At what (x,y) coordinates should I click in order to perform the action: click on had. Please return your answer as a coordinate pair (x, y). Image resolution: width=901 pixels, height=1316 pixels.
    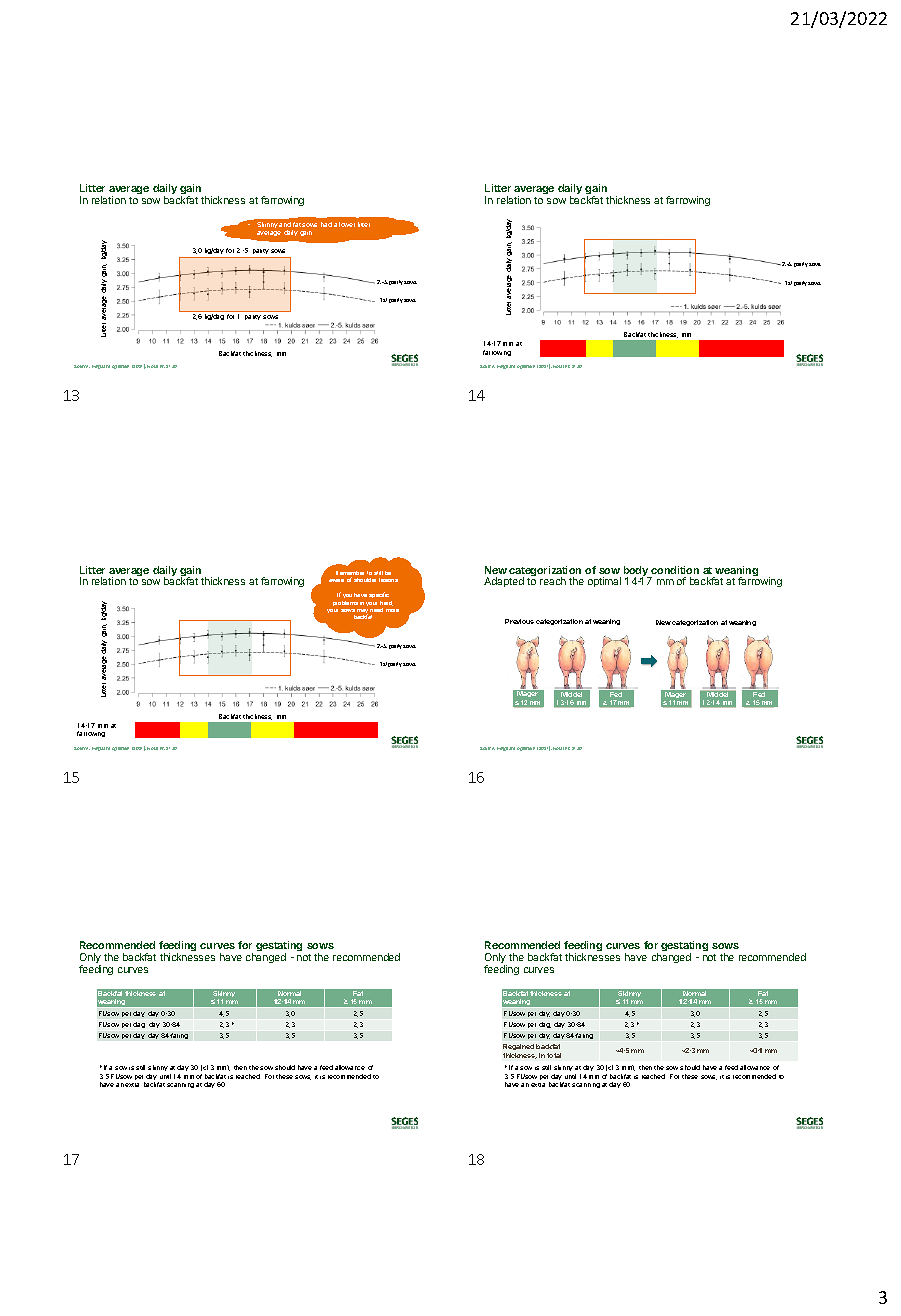
    Looking at the image, I should click on (326, 224).
